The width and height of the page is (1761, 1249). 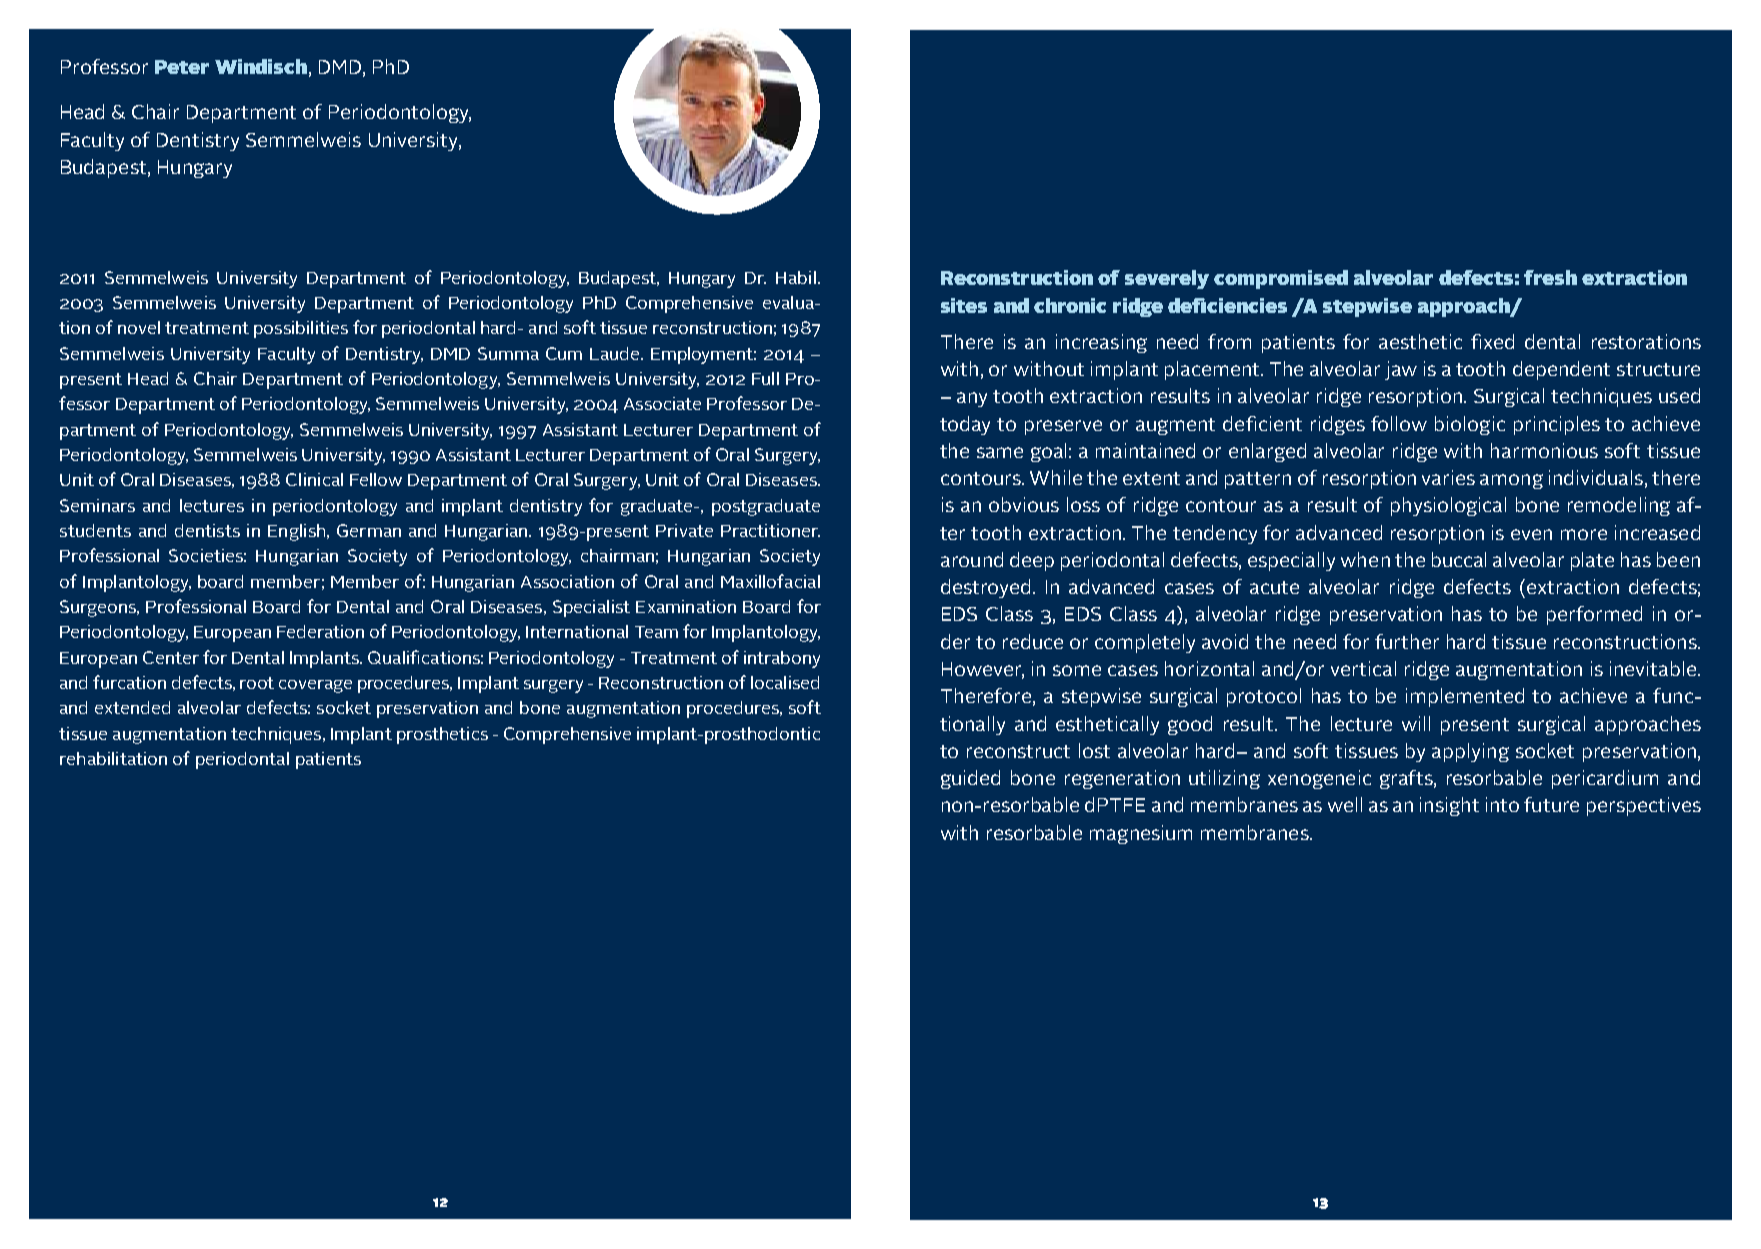 I want to click on sites, so click(x=964, y=305).
